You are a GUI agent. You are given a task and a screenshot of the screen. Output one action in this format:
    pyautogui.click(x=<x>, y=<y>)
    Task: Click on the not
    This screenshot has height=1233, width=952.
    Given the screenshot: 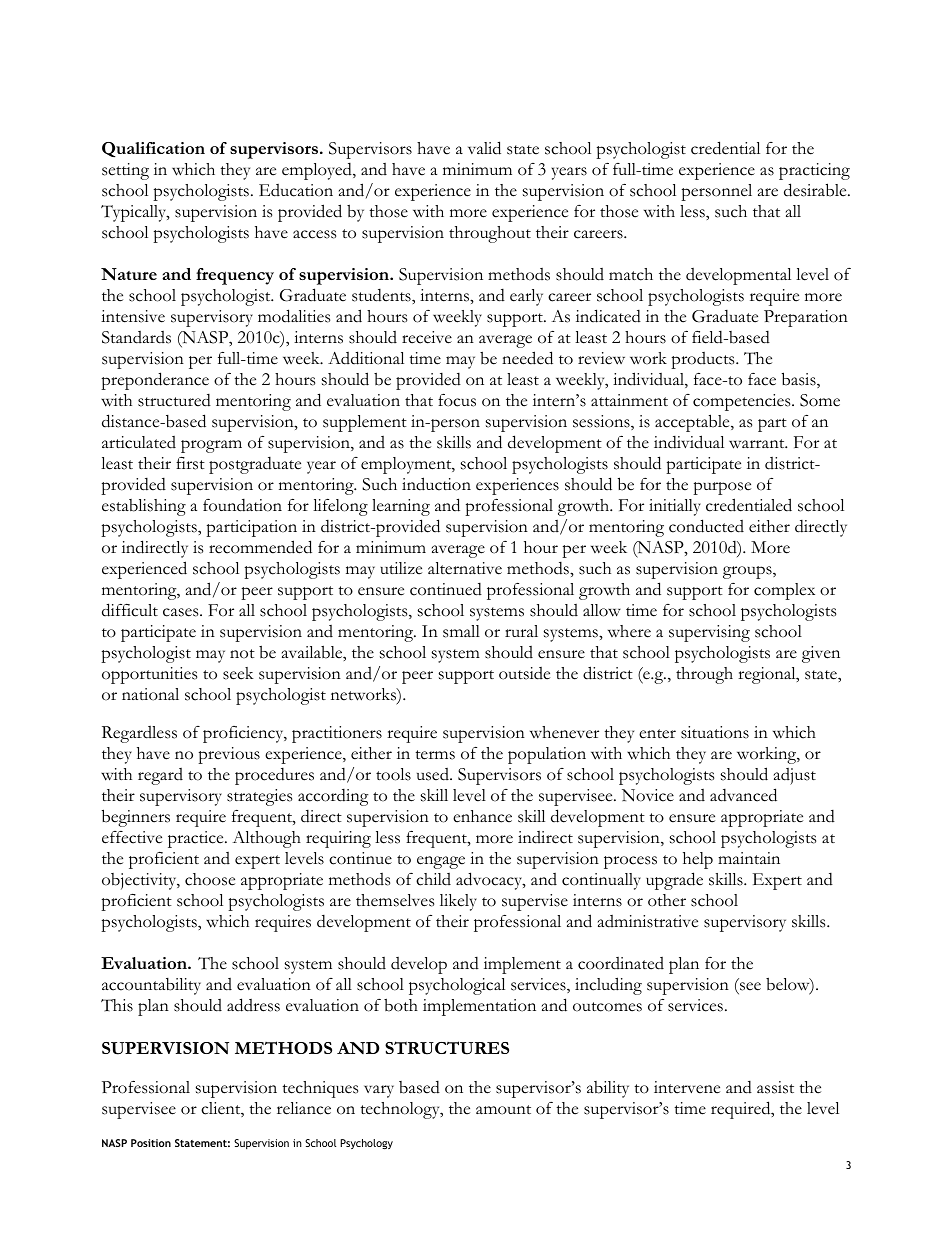 What is the action you would take?
    pyautogui.click(x=242, y=654)
